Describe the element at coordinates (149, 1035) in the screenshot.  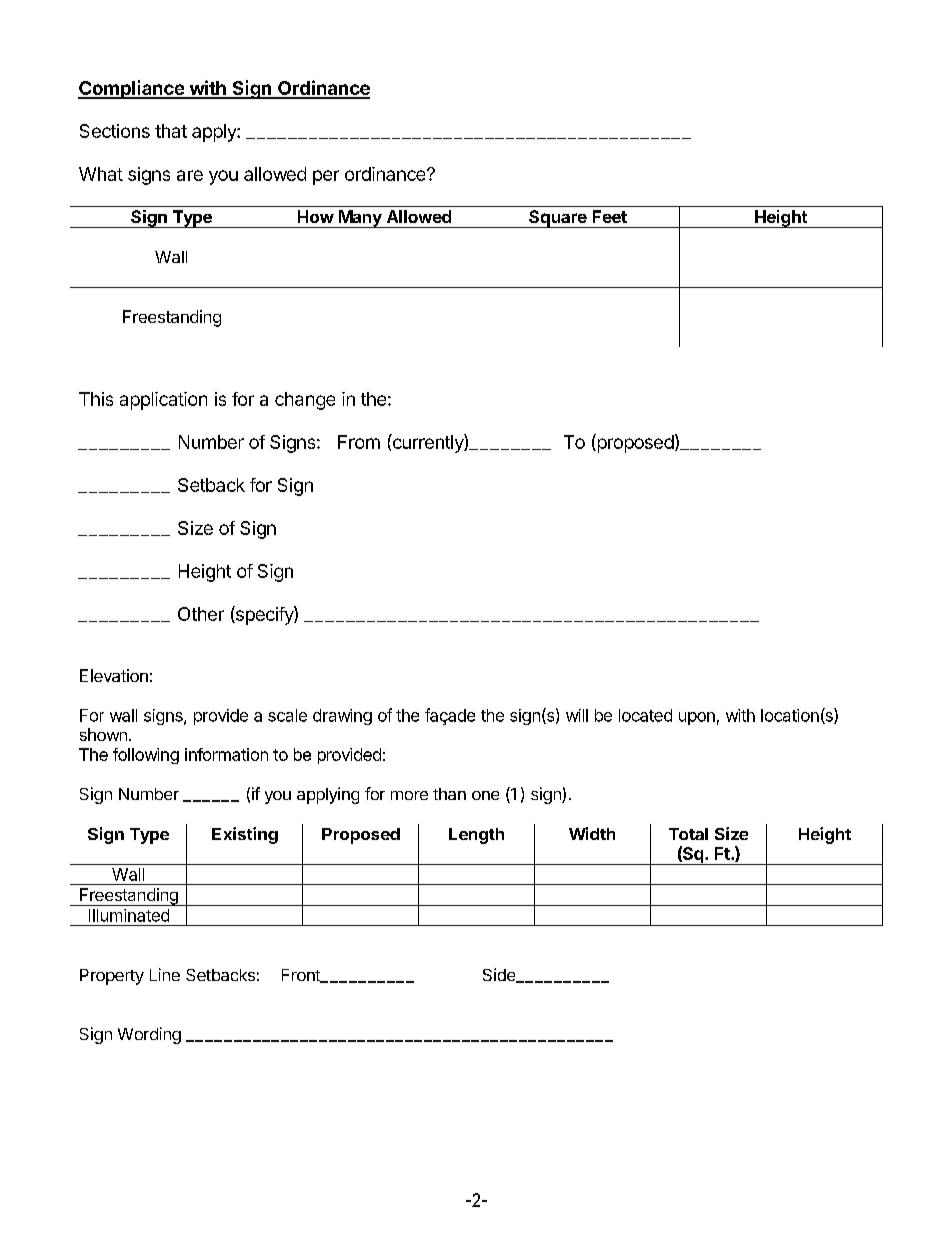
I see `Wording` at that location.
